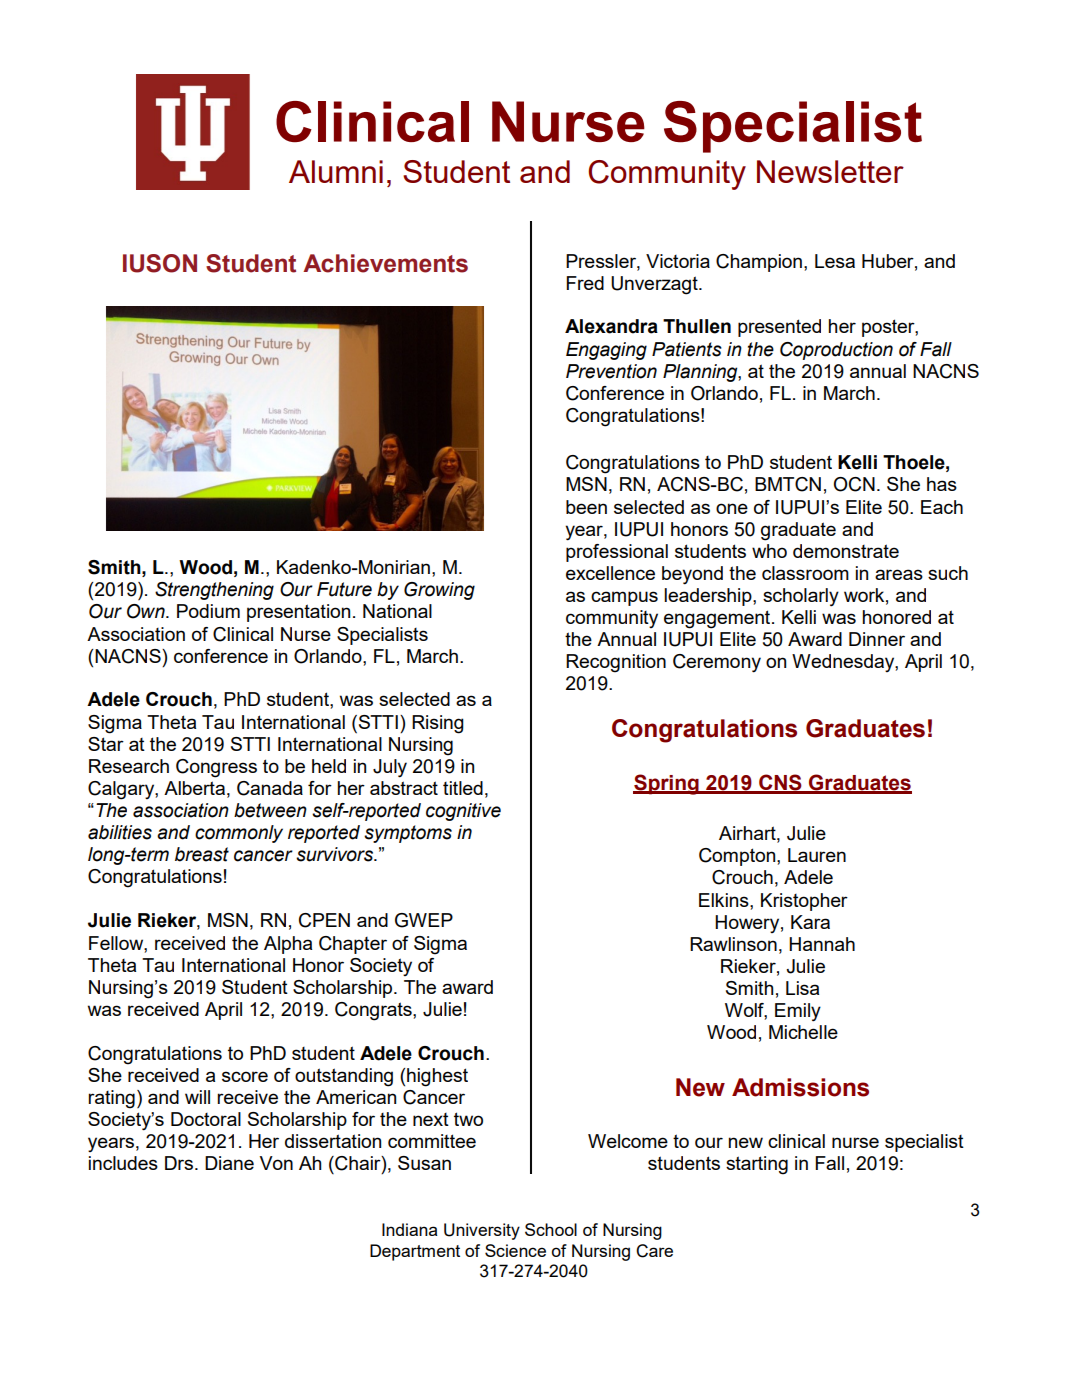 Image resolution: width=1068 pixels, height=1382 pixels. I want to click on Diane, so click(229, 1163).
